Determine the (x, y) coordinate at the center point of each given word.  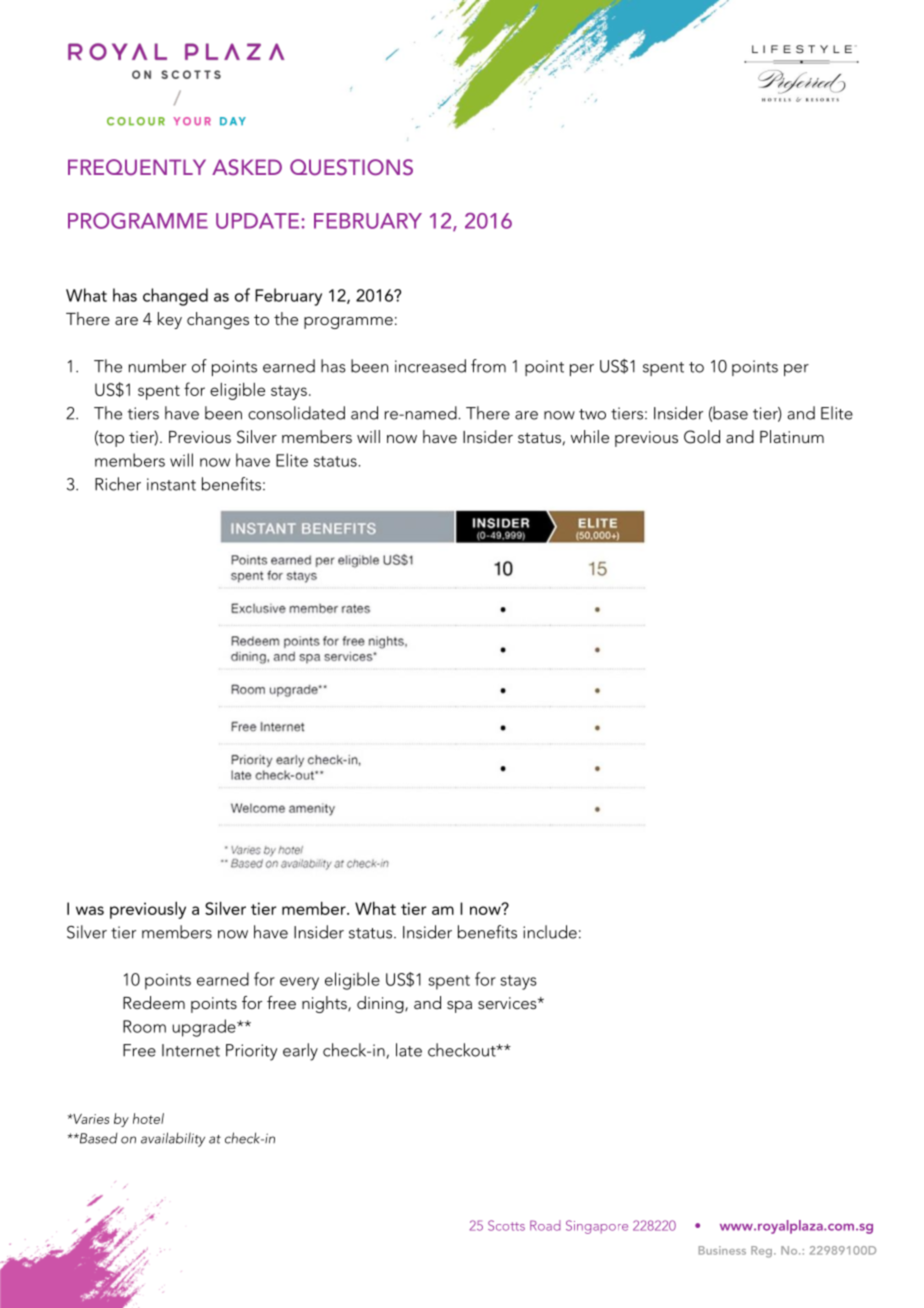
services (508, 1003)
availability (173, 1139)
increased (430, 366)
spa (459, 1007)
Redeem (154, 1002)
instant (171, 484)
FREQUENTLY (137, 167)
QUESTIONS (351, 167)
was (90, 910)
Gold (702, 437)
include (550, 932)
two (592, 414)
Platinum (792, 436)
